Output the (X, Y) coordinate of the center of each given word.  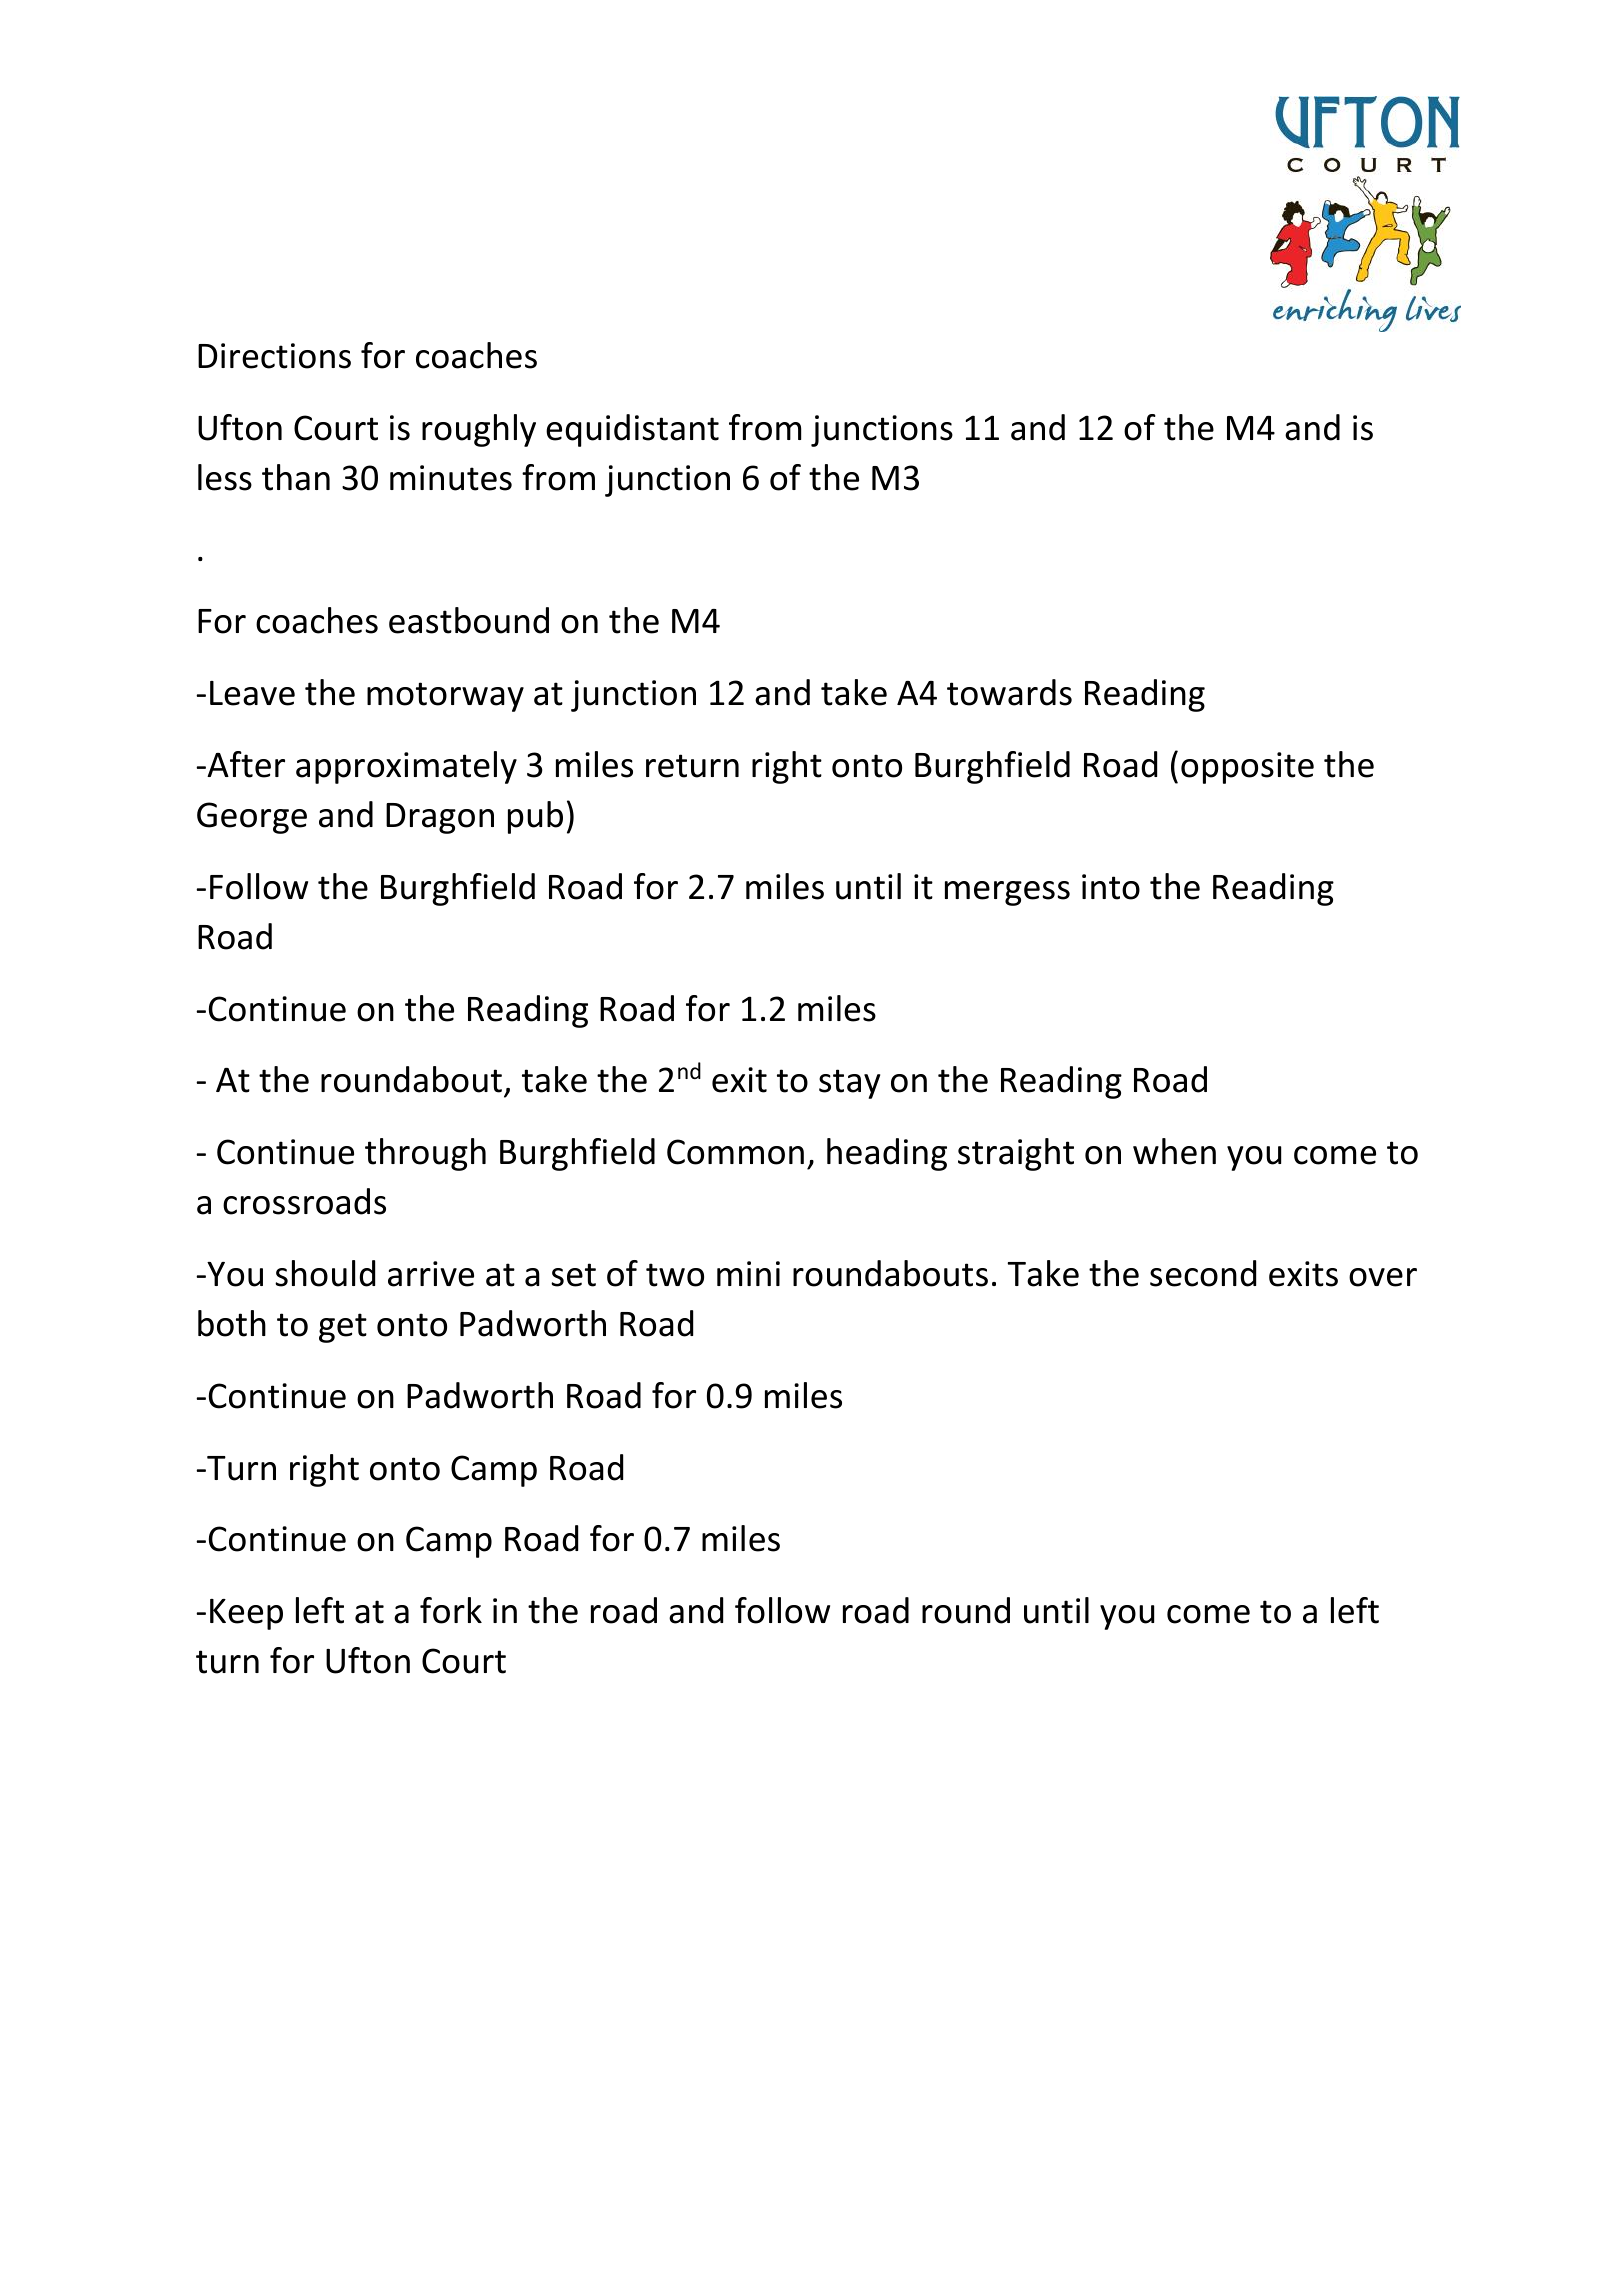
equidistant (632, 430)
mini (748, 1273)
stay (849, 1084)
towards (1009, 692)
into (1111, 887)
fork (451, 1610)
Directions (274, 356)
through (425, 1154)
